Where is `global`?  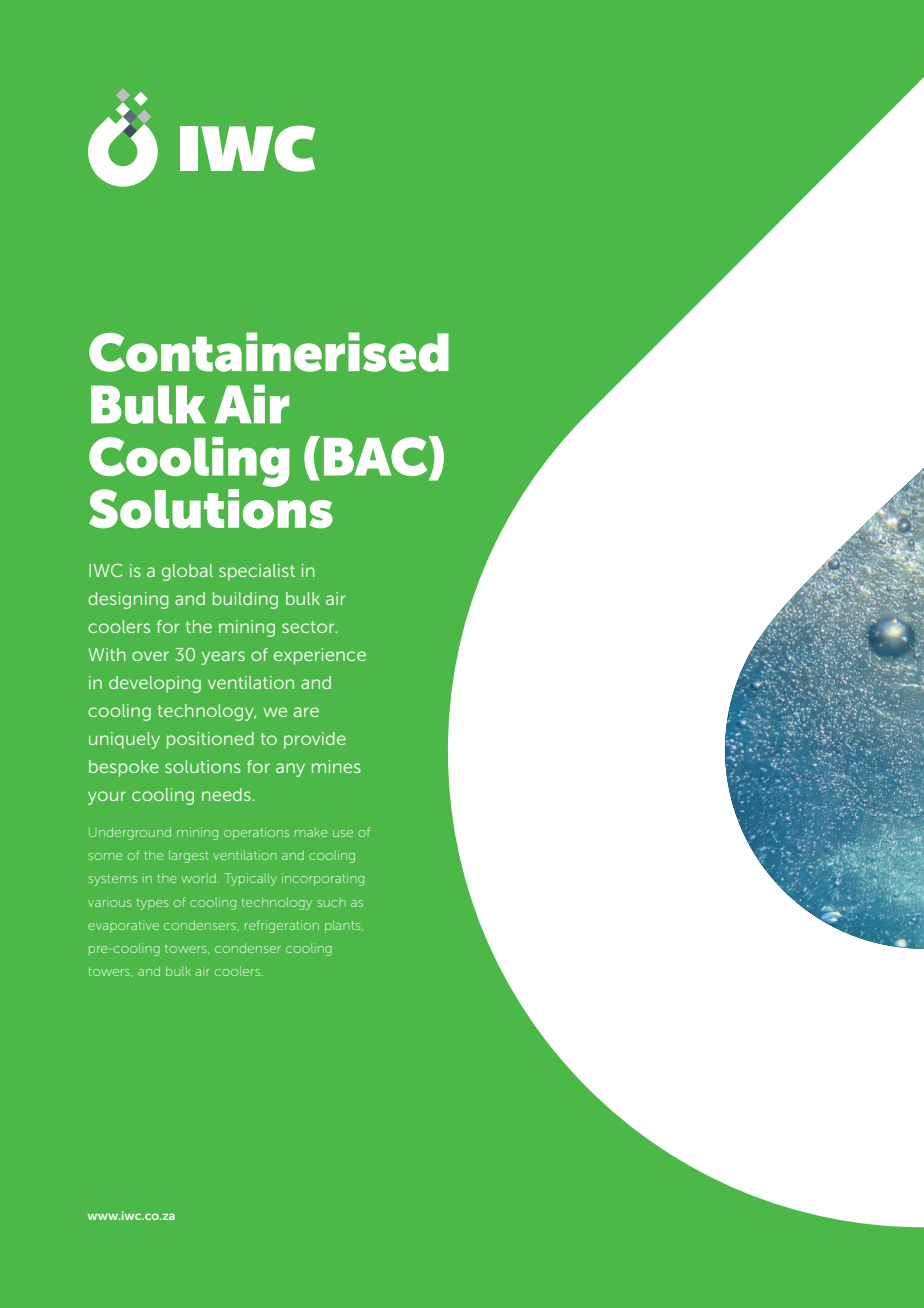
global is located at coordinates (187, 572).
